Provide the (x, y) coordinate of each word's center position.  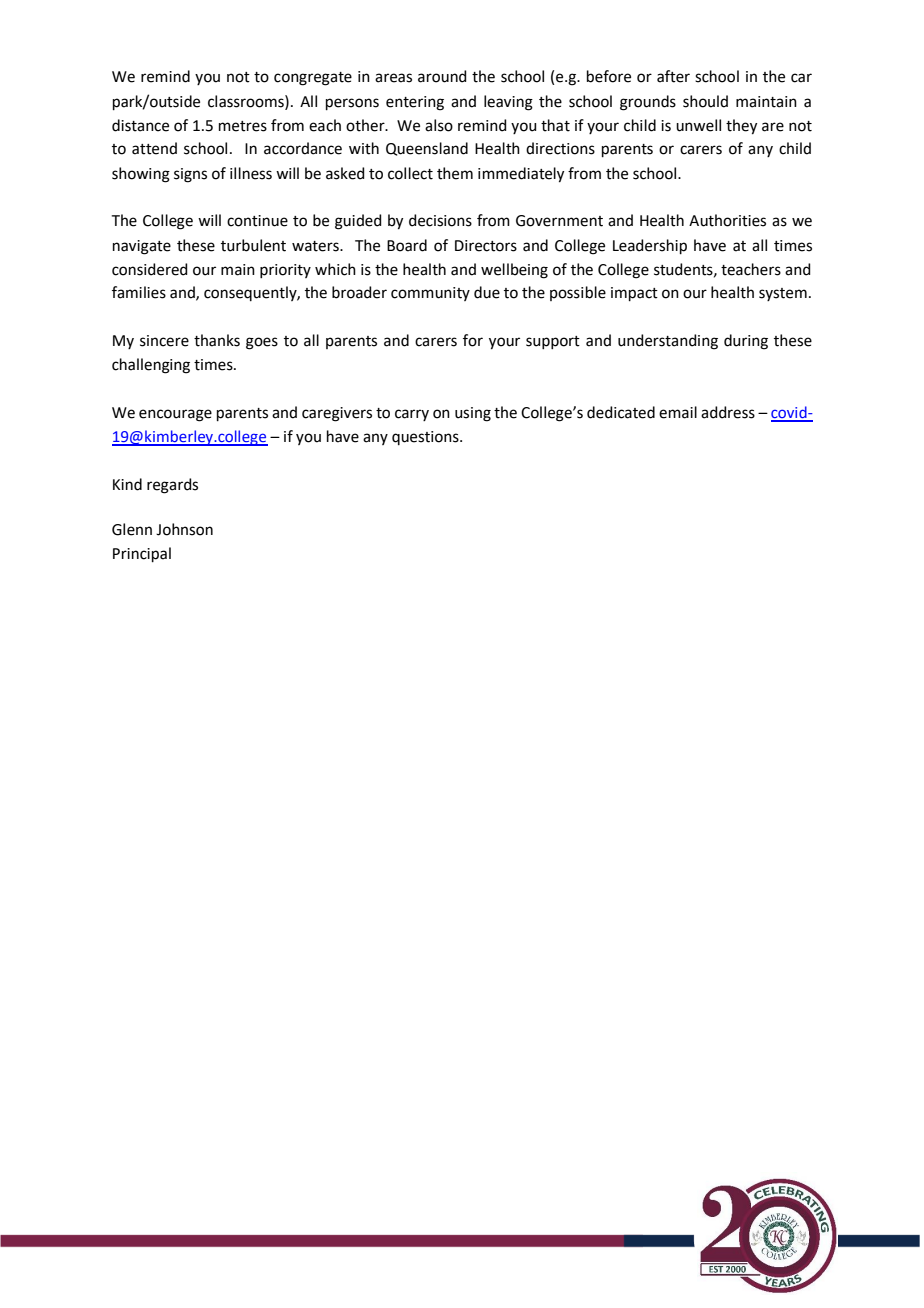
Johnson (184, 529)
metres (243, 126)
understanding (668, 342)
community (430, 294)
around (442, 76)
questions (426, 438)
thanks (217, 340)
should (705, 101)
